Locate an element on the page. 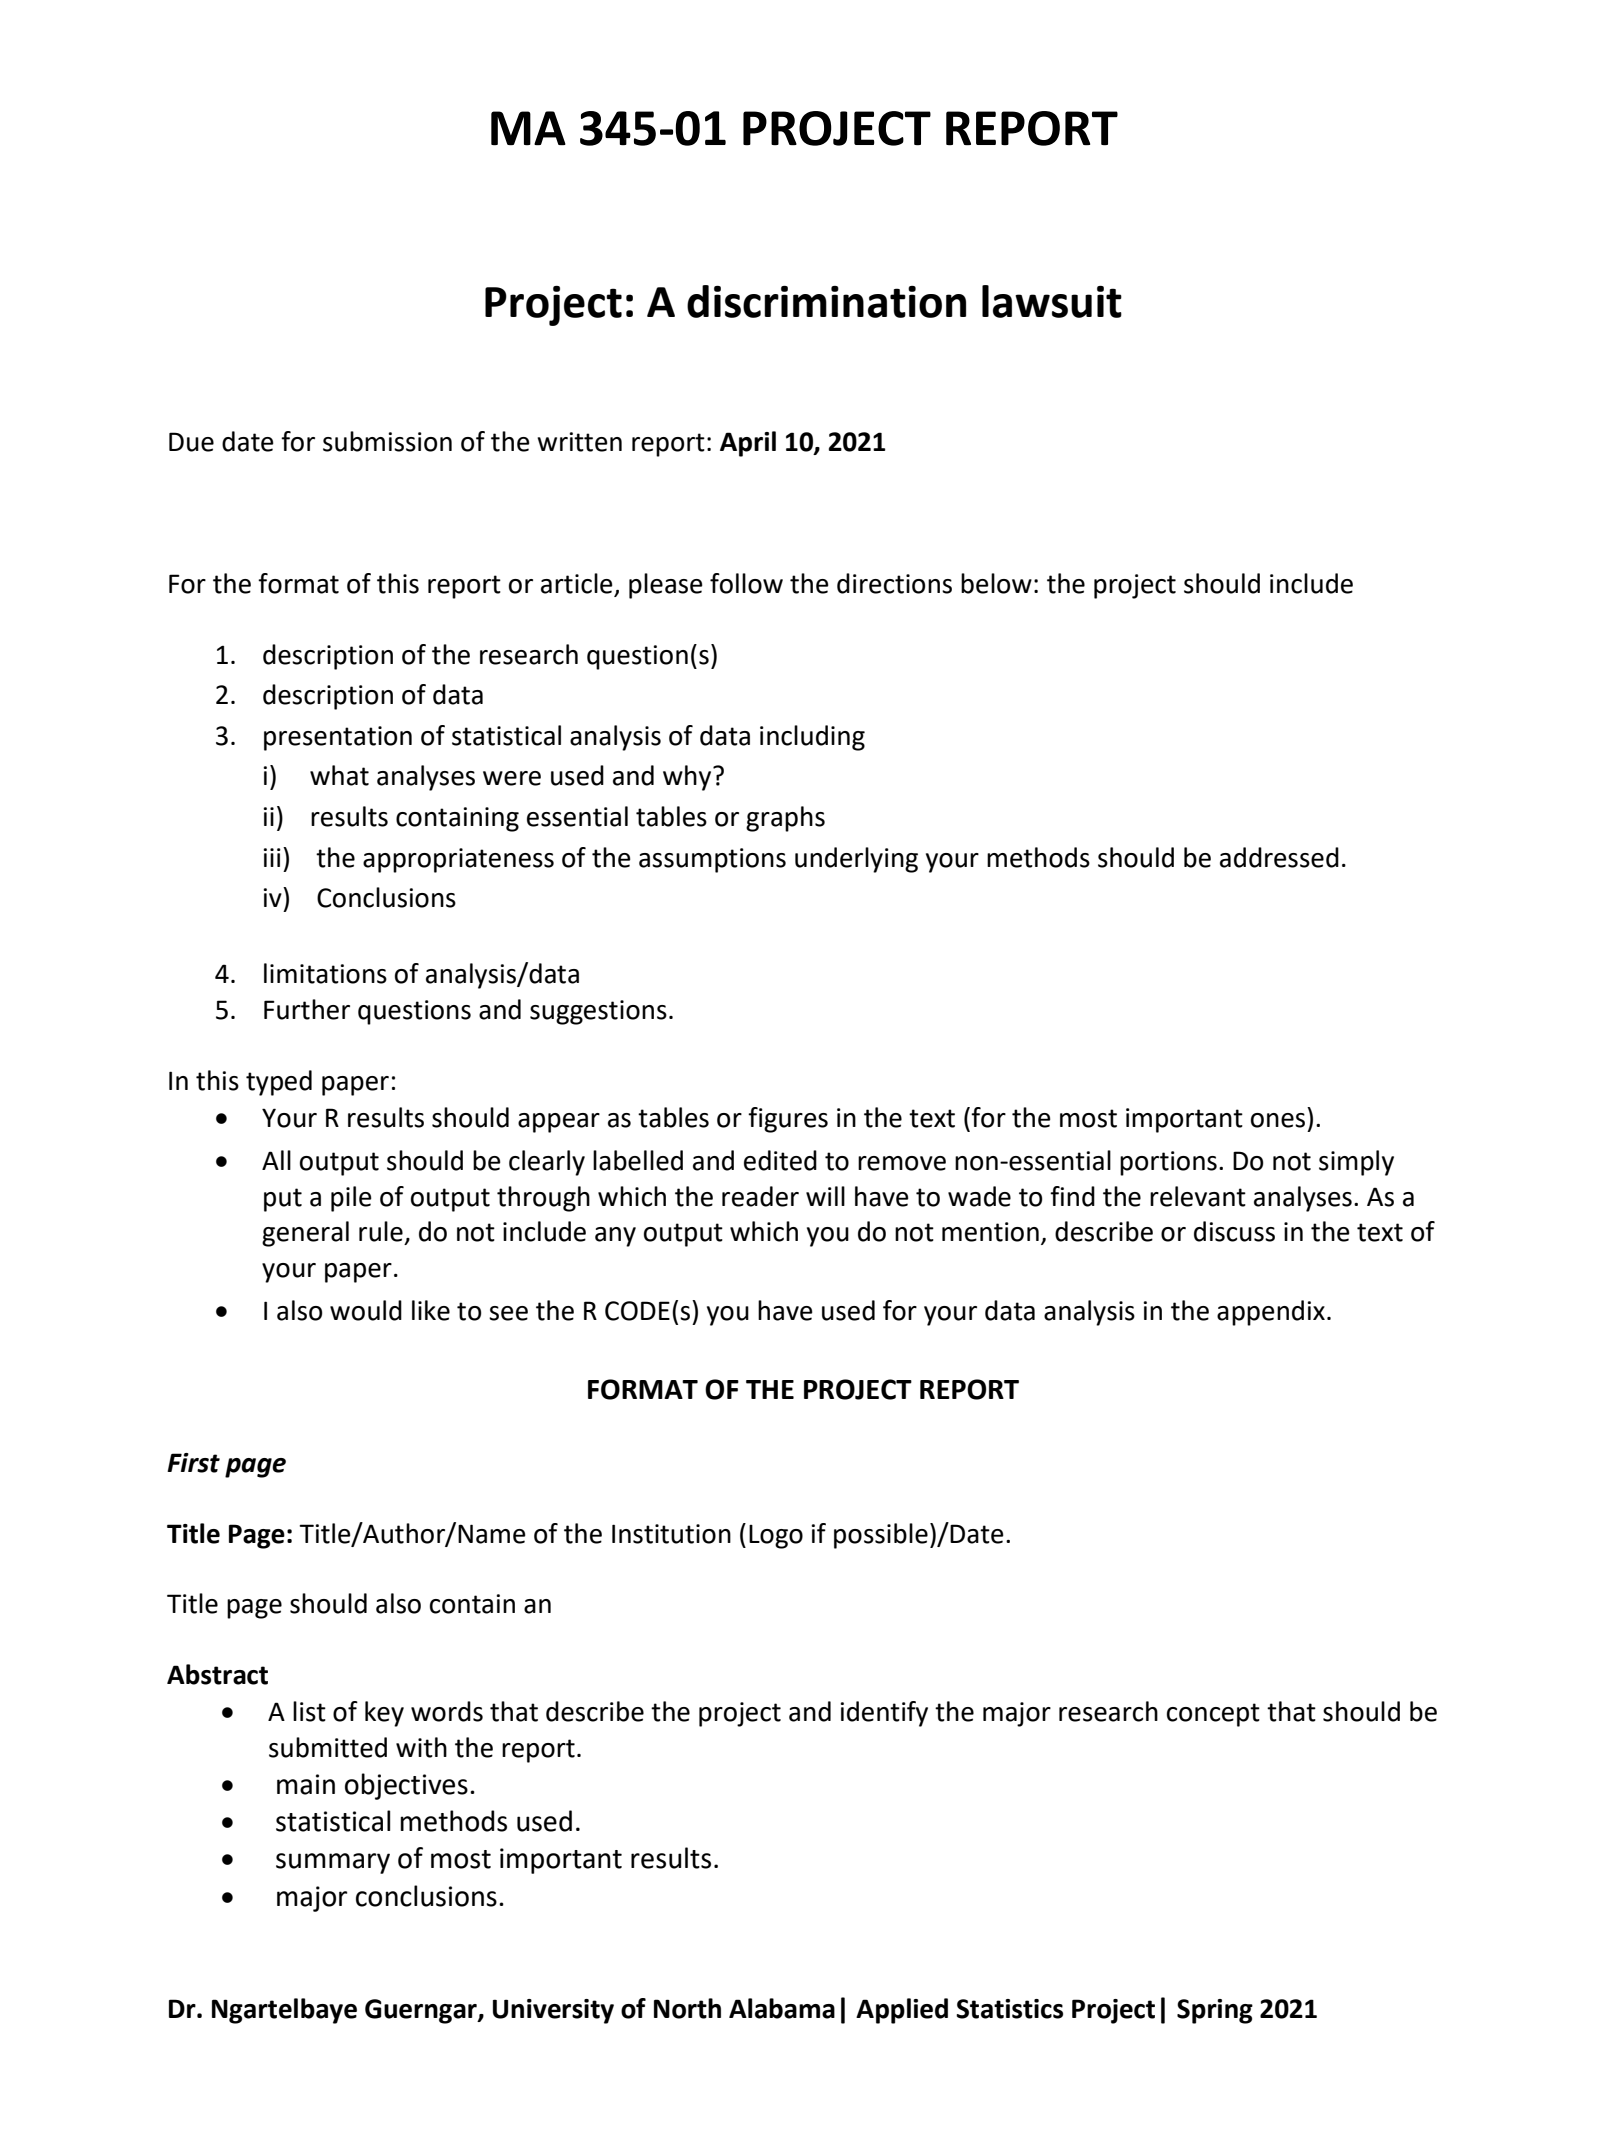  addressed is located at coordinates (1279, 857).
